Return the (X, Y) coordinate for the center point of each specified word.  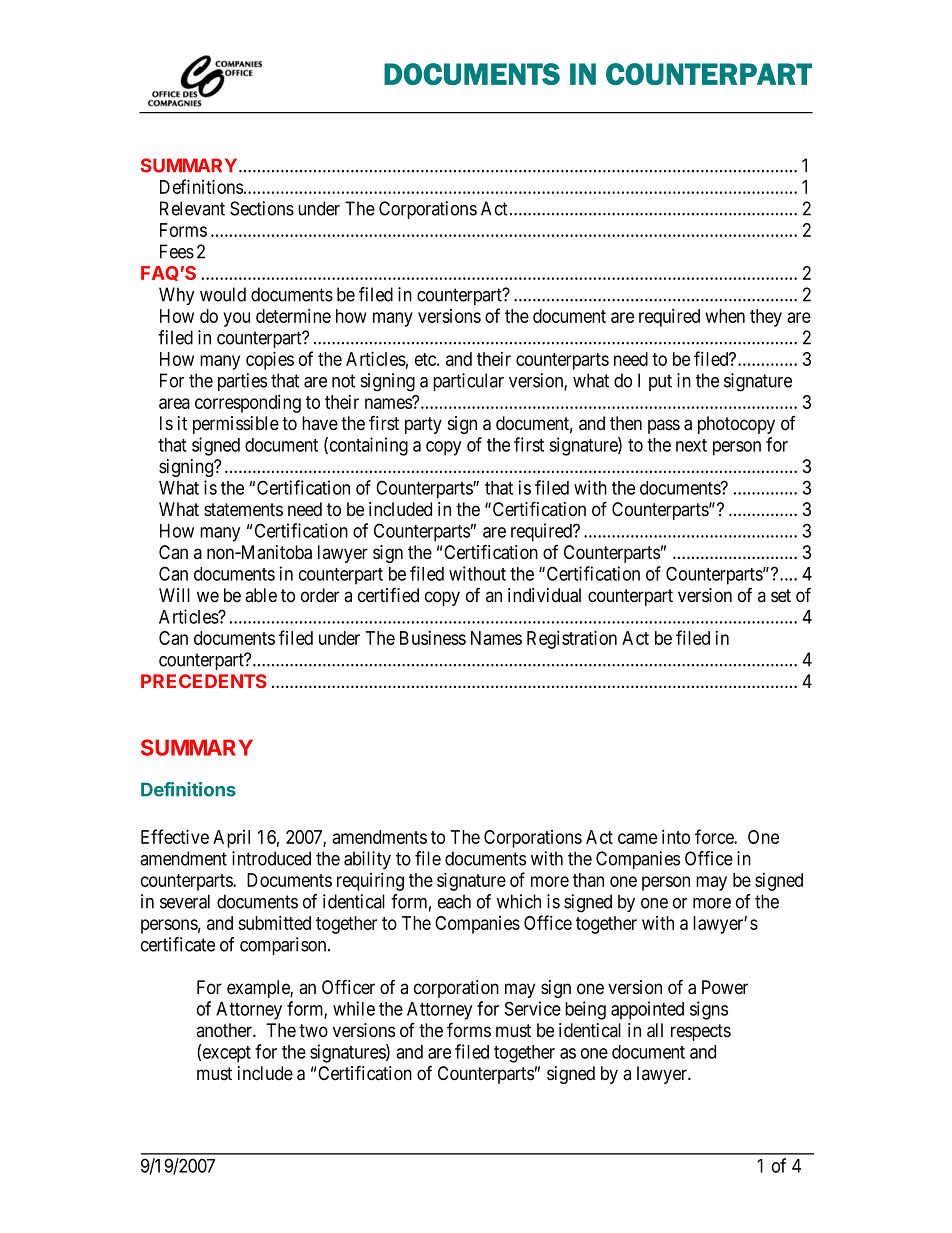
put (660, 382)
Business (433, 638)
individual (544, 595)
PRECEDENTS (204, 681)
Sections (262, 208)
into (676, 836)
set (781, 596)
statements (243, 510)
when (725, 316)
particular (468, 382)
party (423, 425)
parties (242, 382)
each (454, 901)
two (313, 1030)
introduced (271, 858)
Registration (572, 639)
